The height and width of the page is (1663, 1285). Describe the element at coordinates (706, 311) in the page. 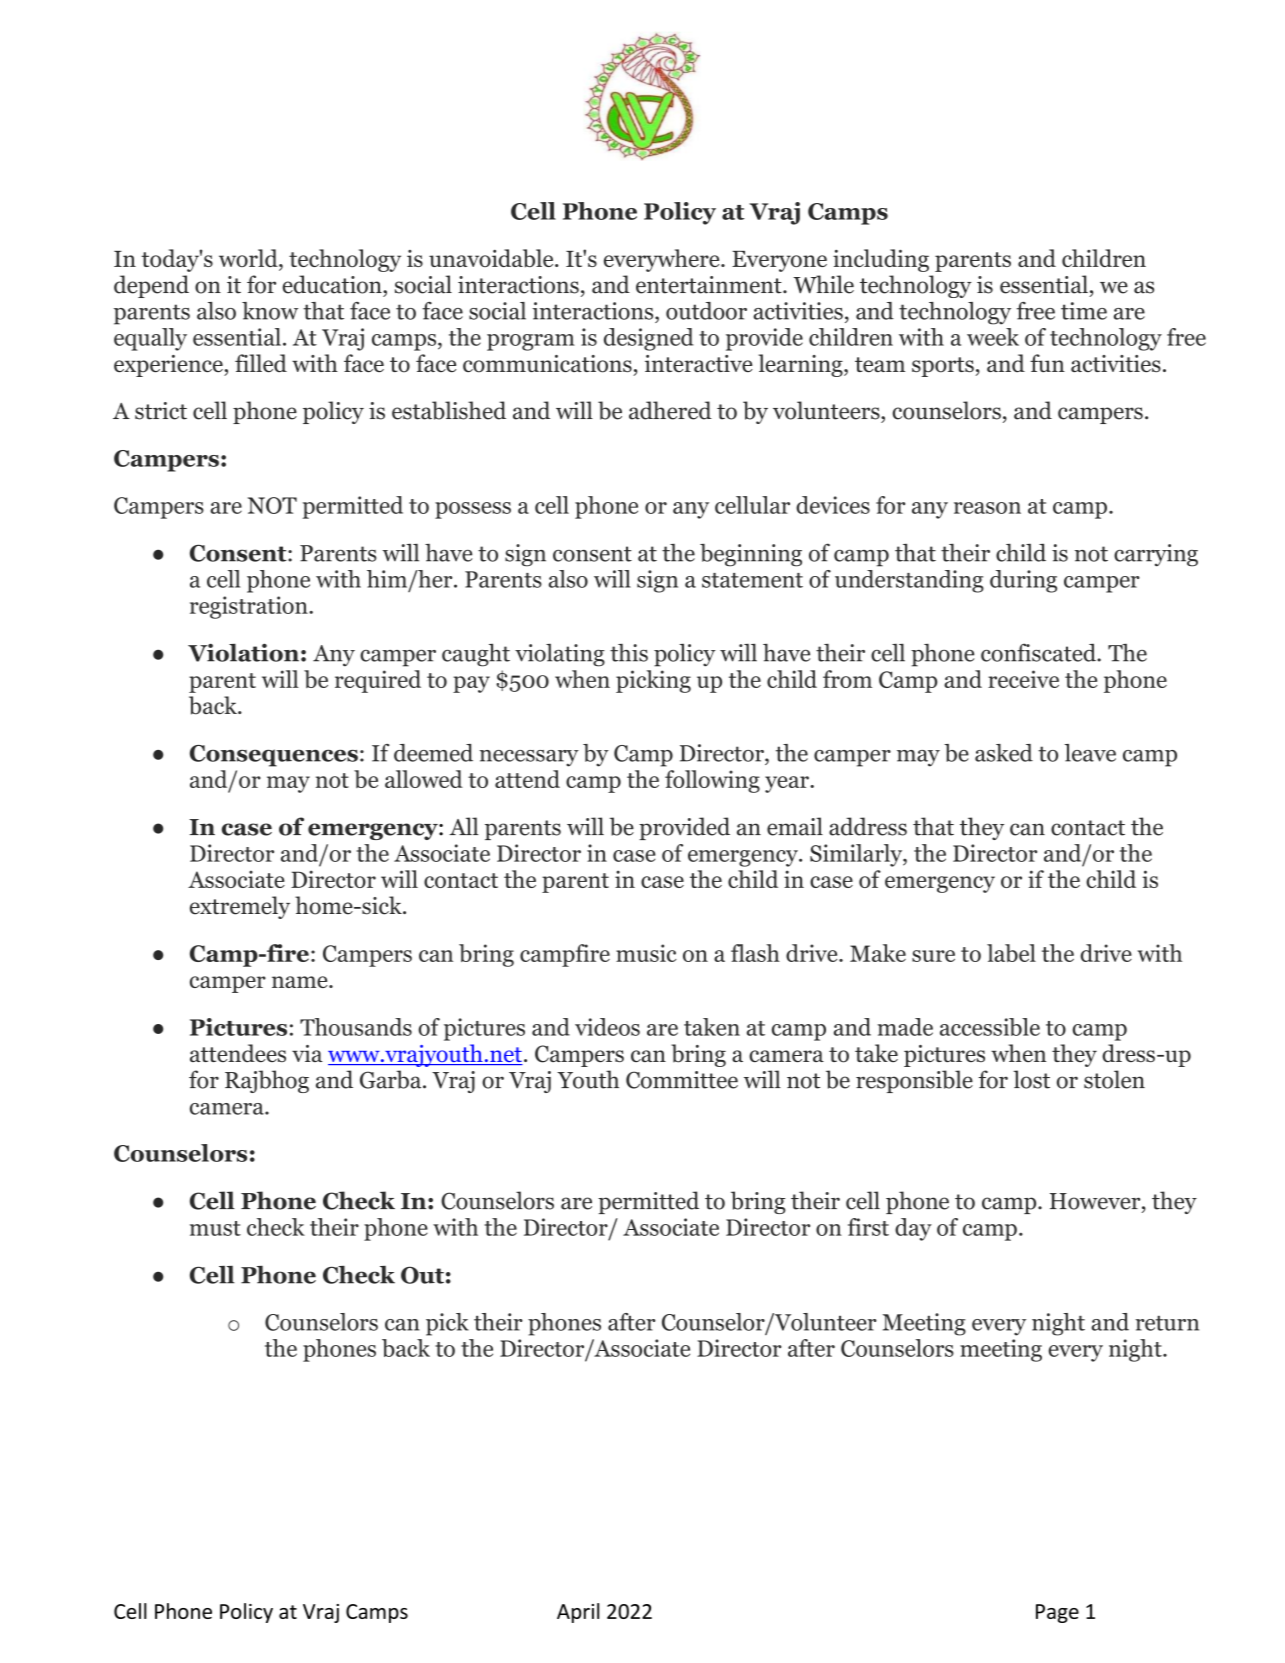

I see `outdoor` at that location.
